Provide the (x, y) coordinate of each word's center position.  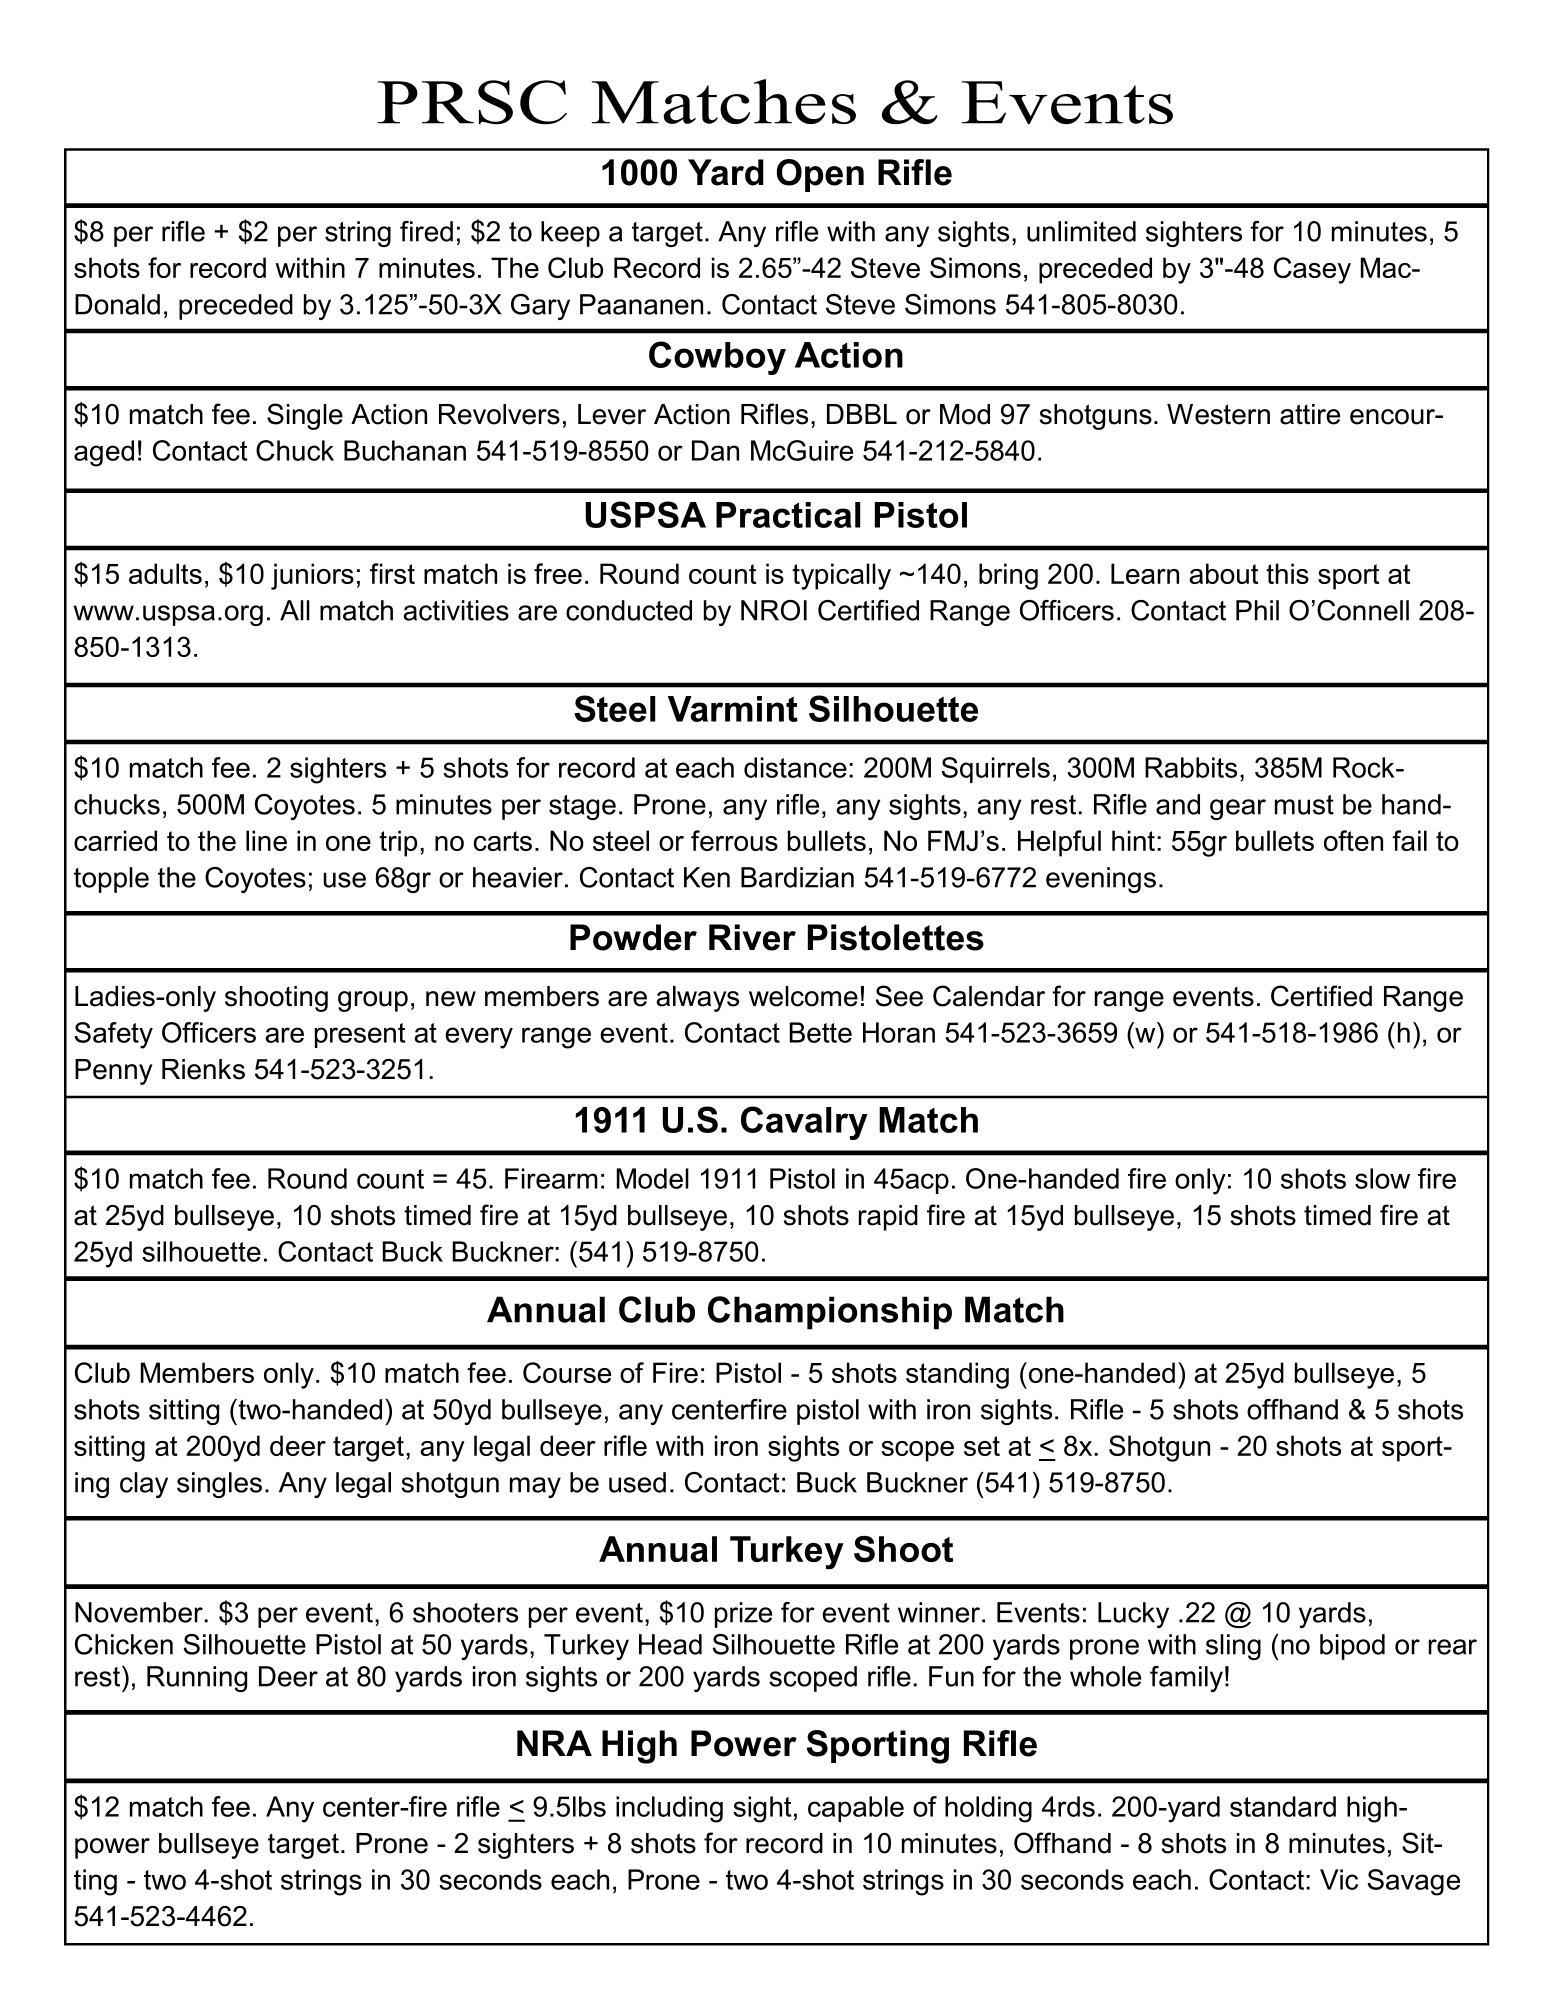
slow (1382, 1178)
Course (567, 1372)
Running (197, 1679)
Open (820, 175)
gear (1238, 809)
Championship (830, 1313)
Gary (540, 307)
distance (795, 767)
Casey (1312, 270)
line (266, 840)
